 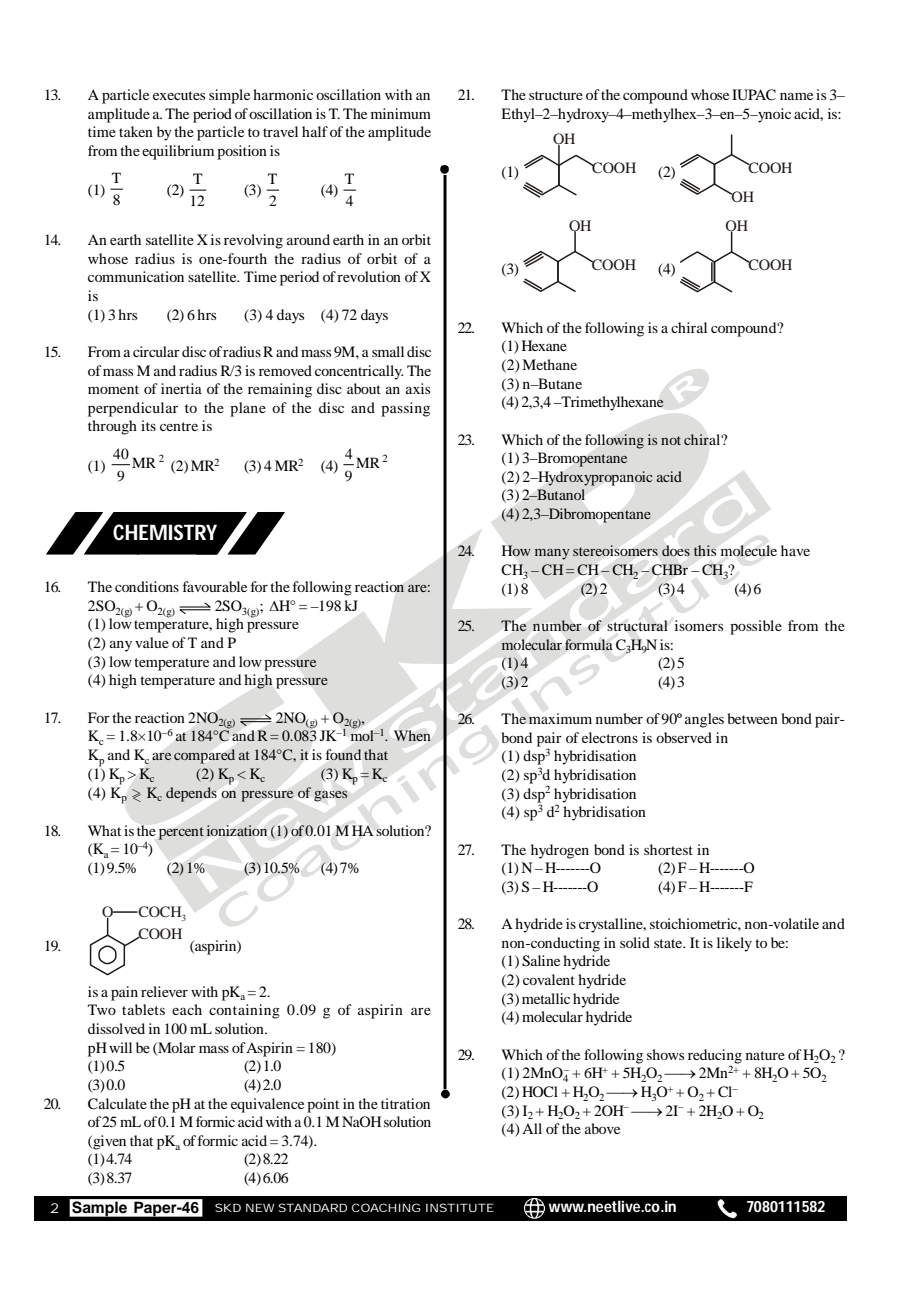 What do you see at coordinates (754, 95) in the screenshot?
I see `IUPAC` at bounding box center [754, 95].
